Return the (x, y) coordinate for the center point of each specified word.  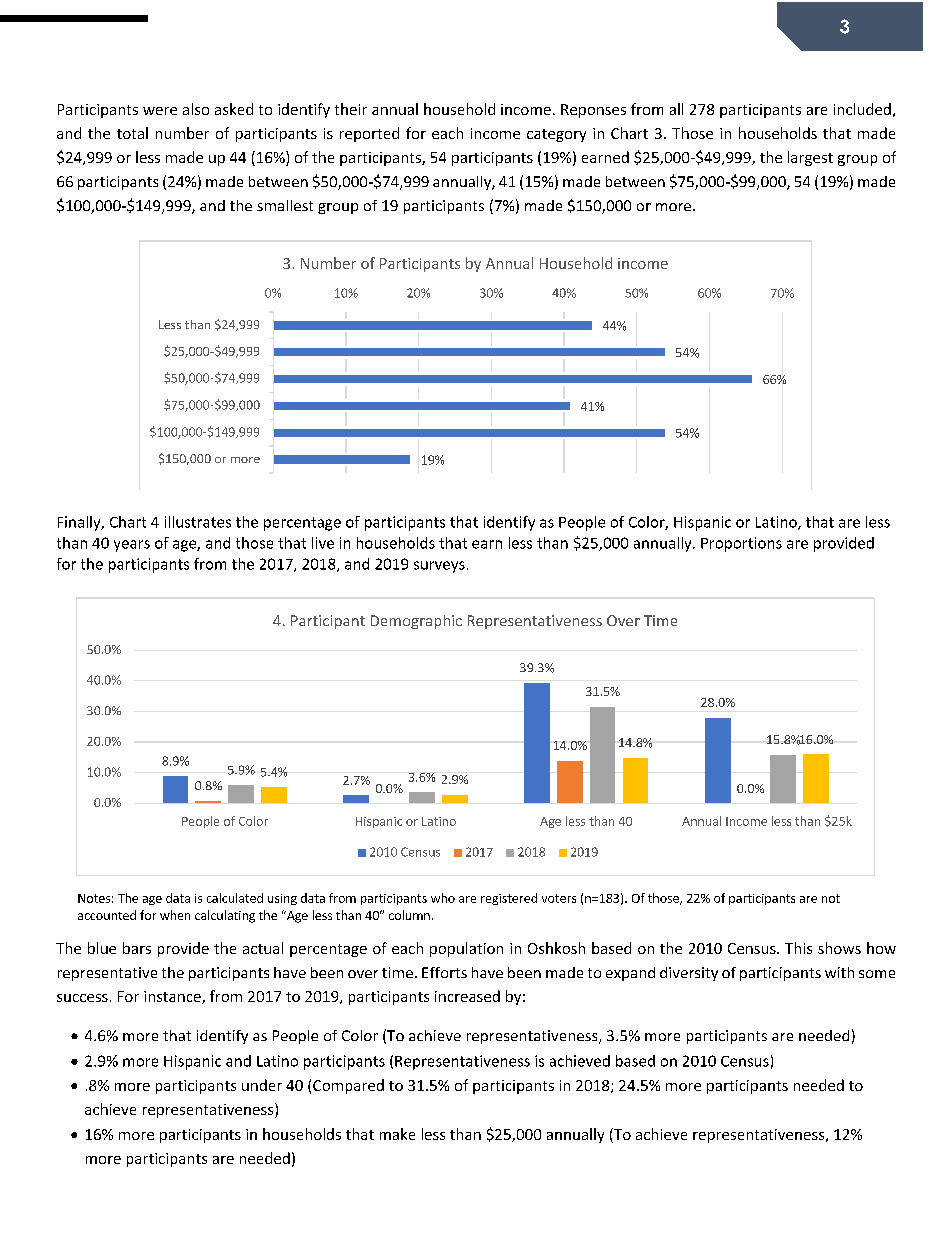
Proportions (741, 544)
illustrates (198, 522)
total (132, 133)
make (397, 1134)
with (839, 972)
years (132, 546)
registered (509, 899)
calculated (235, 898)
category (556, 135)
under (262, 1085)
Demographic (416, 622)
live (323, 543)
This (798, 948)
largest (810, 158)
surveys (439, 567)
